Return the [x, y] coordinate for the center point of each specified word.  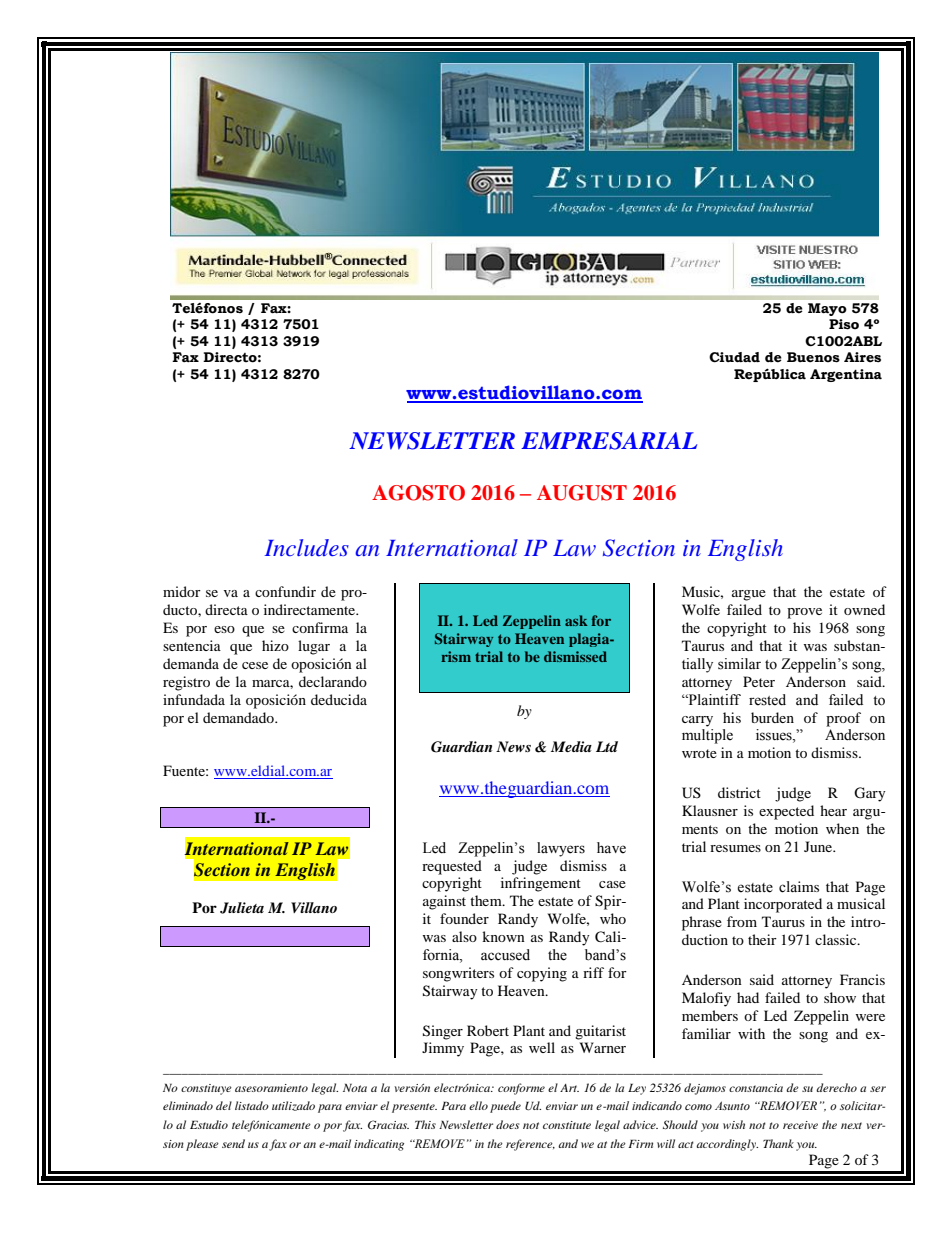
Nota [355, 1087]
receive [800, 1125]
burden [772, 717]
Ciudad [734, 357]
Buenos [813, 357]
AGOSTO [418, 493]
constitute [567, 1125]
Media [571, 746]
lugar [314, 647]
